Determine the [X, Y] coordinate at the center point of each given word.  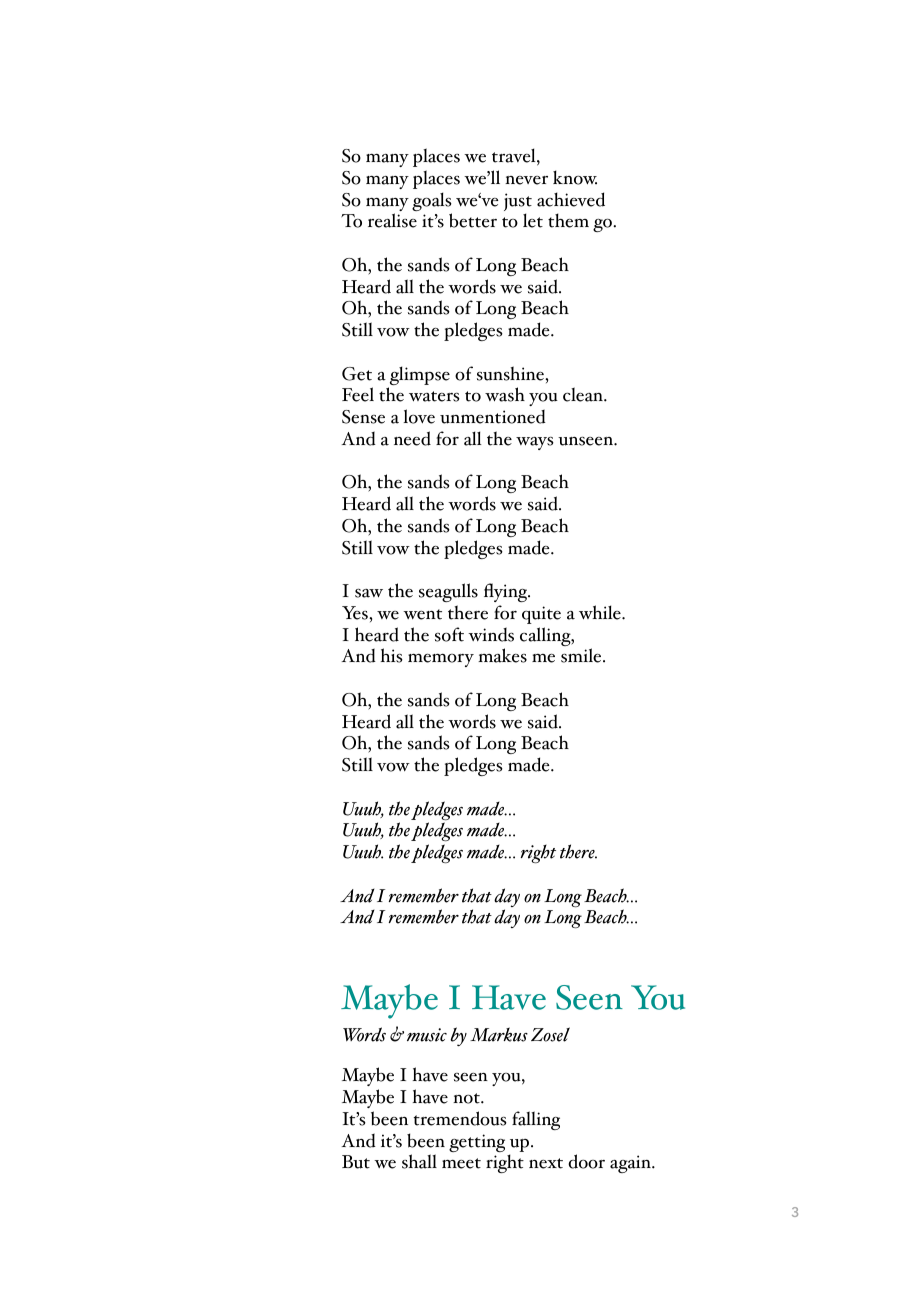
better [473, 220]
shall [419, 1161]
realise [392, 220]
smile [582, 655]
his [392, 655]
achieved [571, 199]
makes [502, 655]
